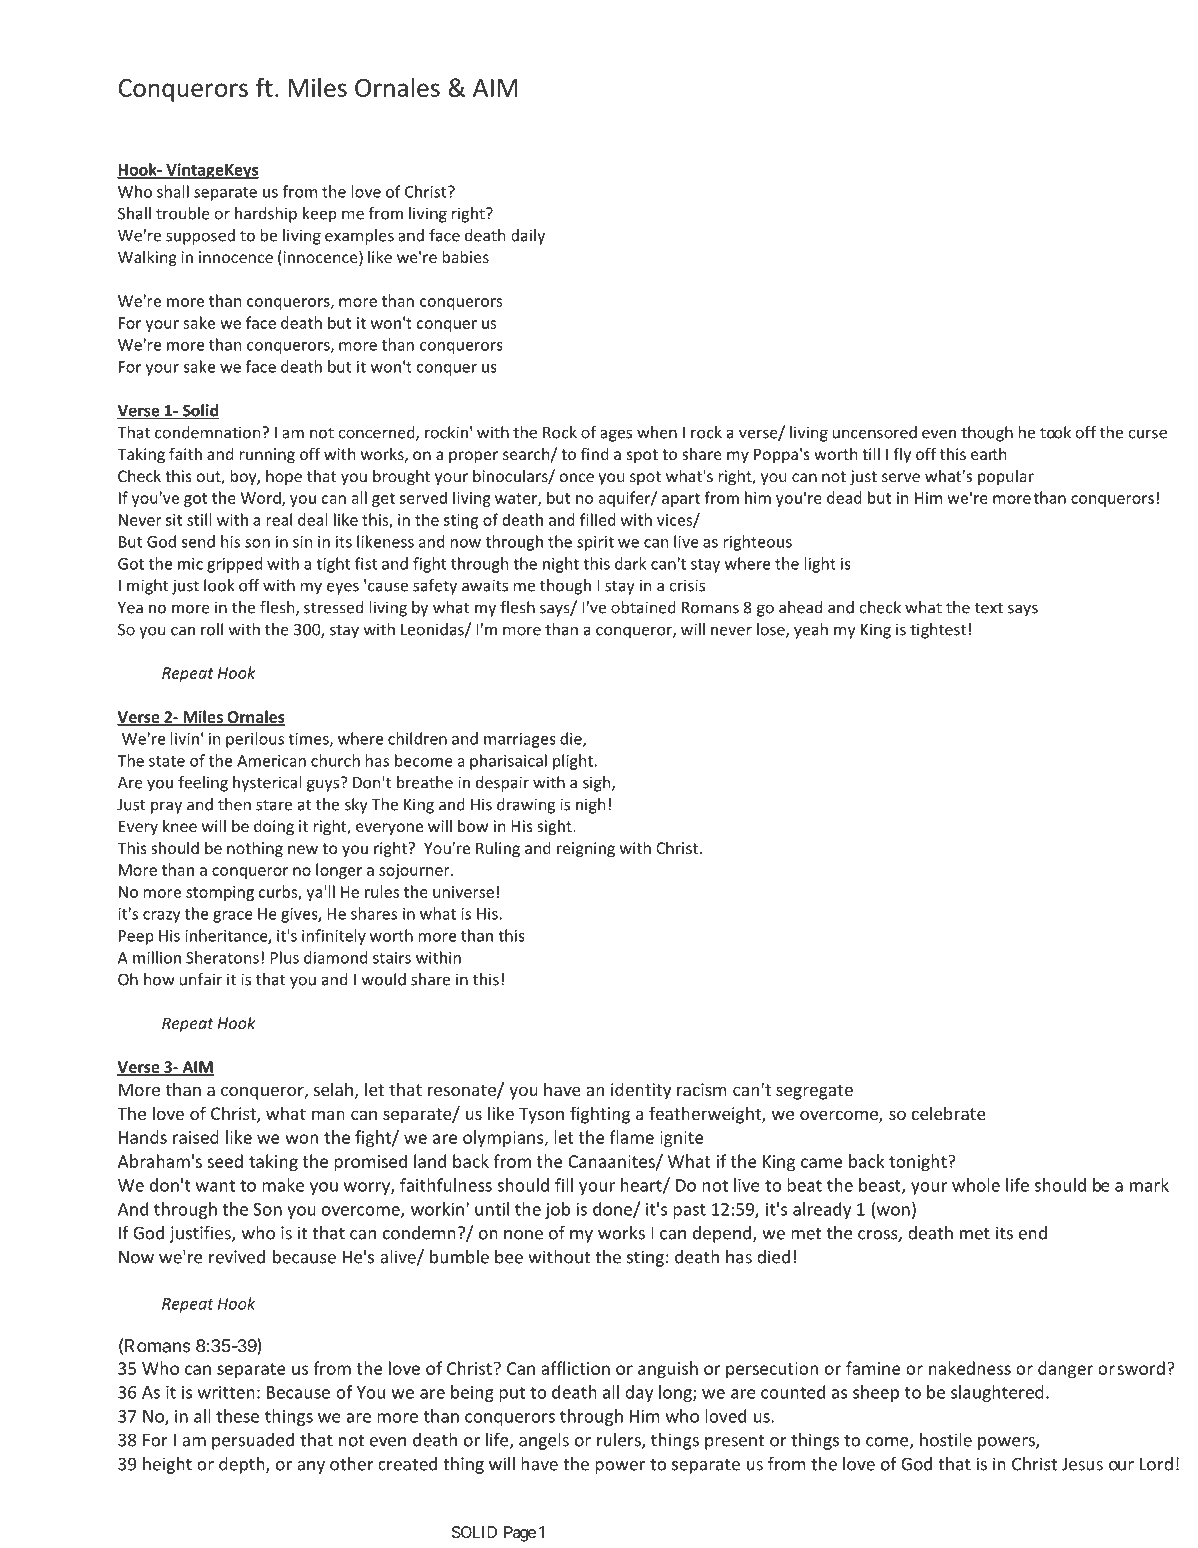 This screenshot has height=1548, width=1198. I want to click on Jesus, so click(1082, 1464).
